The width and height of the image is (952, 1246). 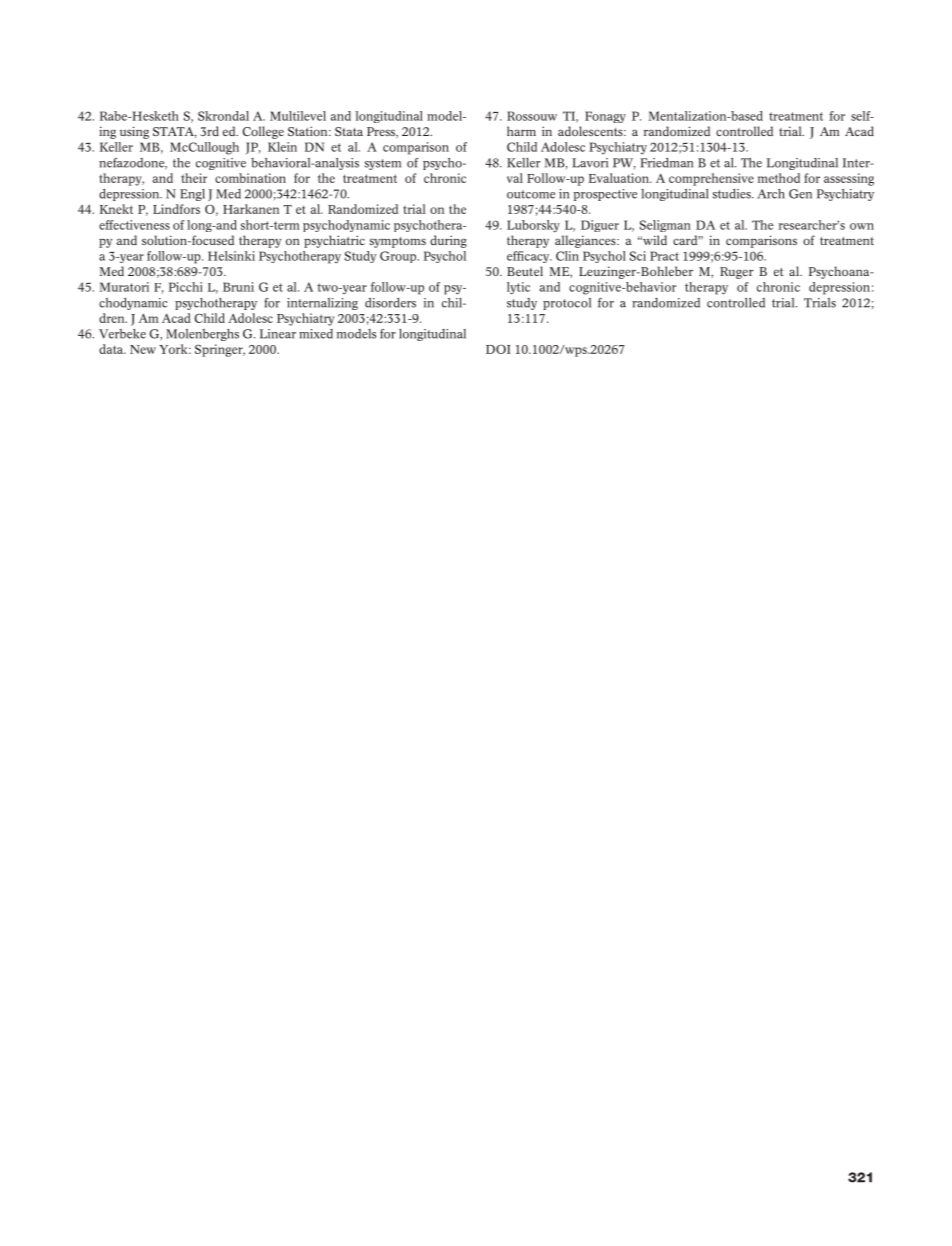 I want to click on Friedman, so click(x=666, y=163).
